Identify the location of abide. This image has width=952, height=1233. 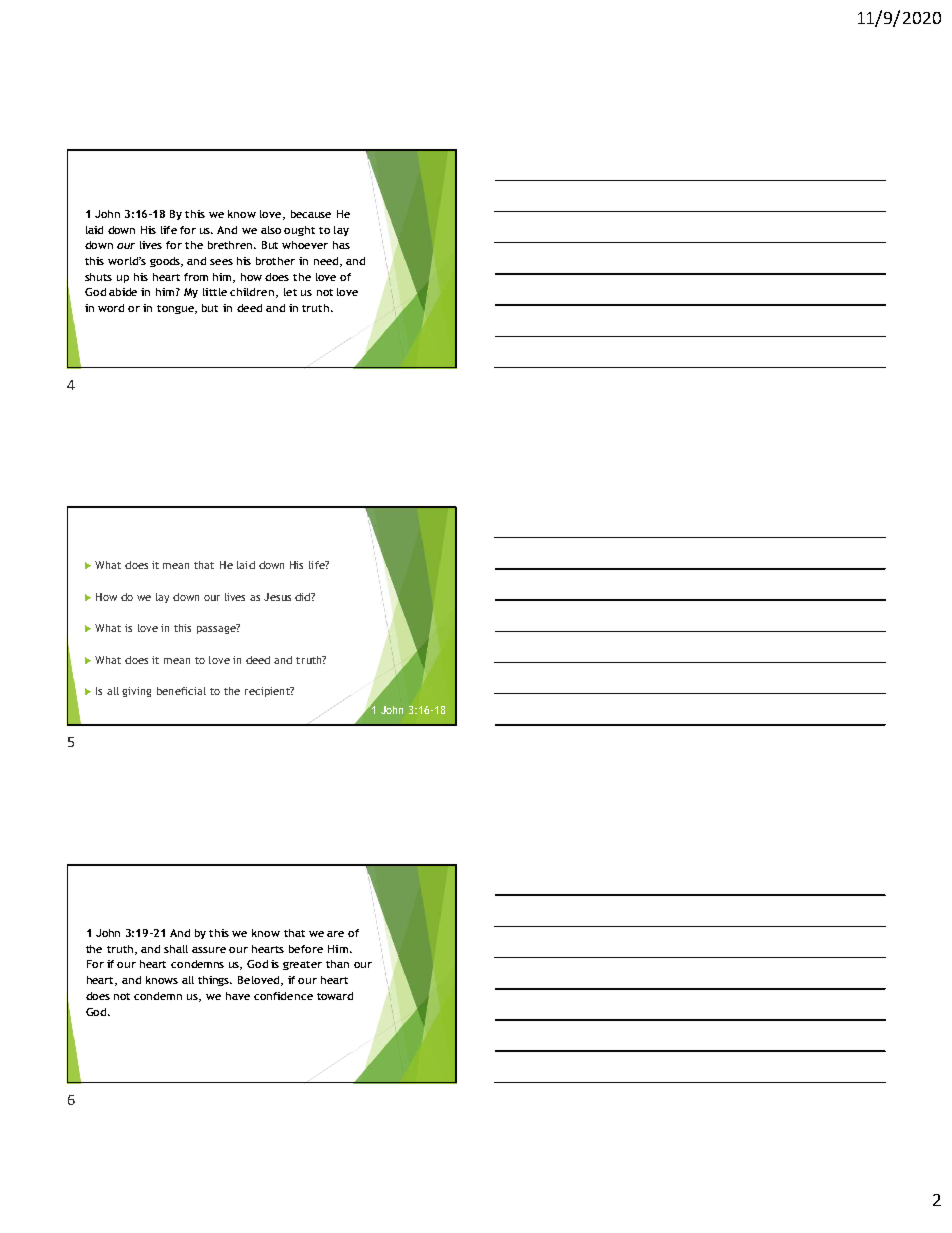
(123, 292).
